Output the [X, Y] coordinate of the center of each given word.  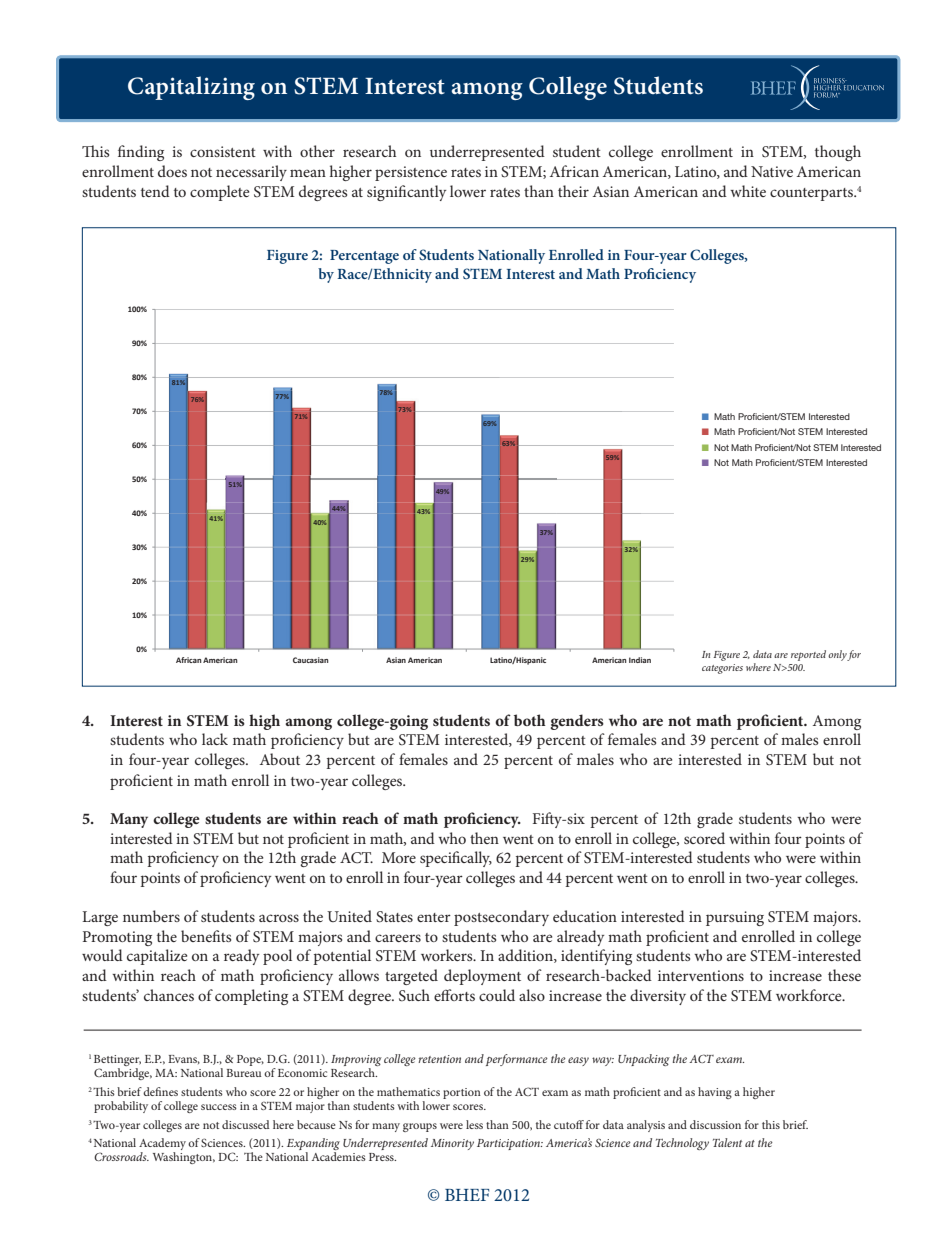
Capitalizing [191, 88]
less [474, 1124]
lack [215, 739]
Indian [640, 660]
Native [772, 171]
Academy [162, 1145]
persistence [411, 173]
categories [722, 669]
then [484, 838]
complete [219, 193]
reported [808, 655]
